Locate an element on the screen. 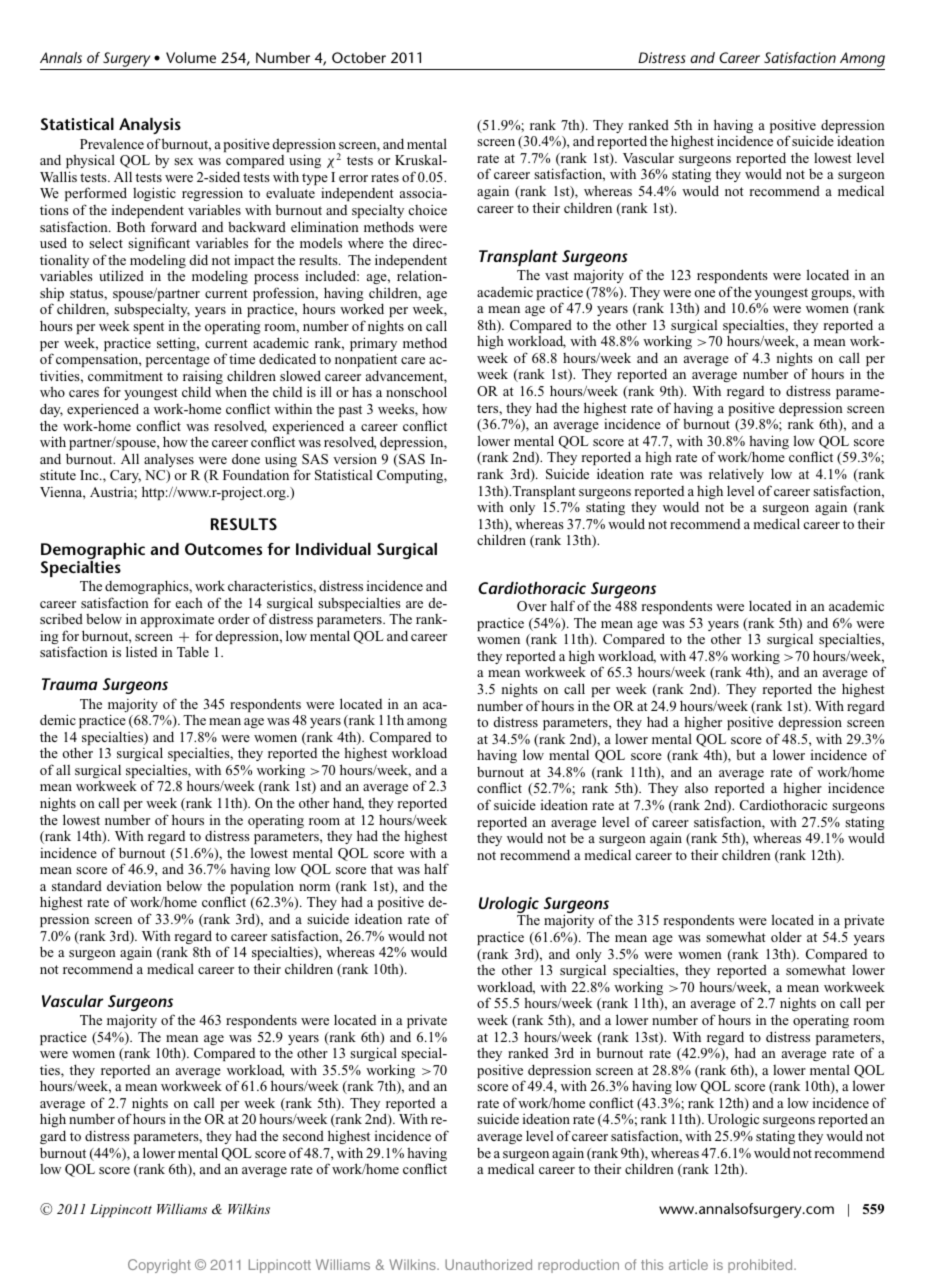  Analysis is located at coordinates (150, 126).
